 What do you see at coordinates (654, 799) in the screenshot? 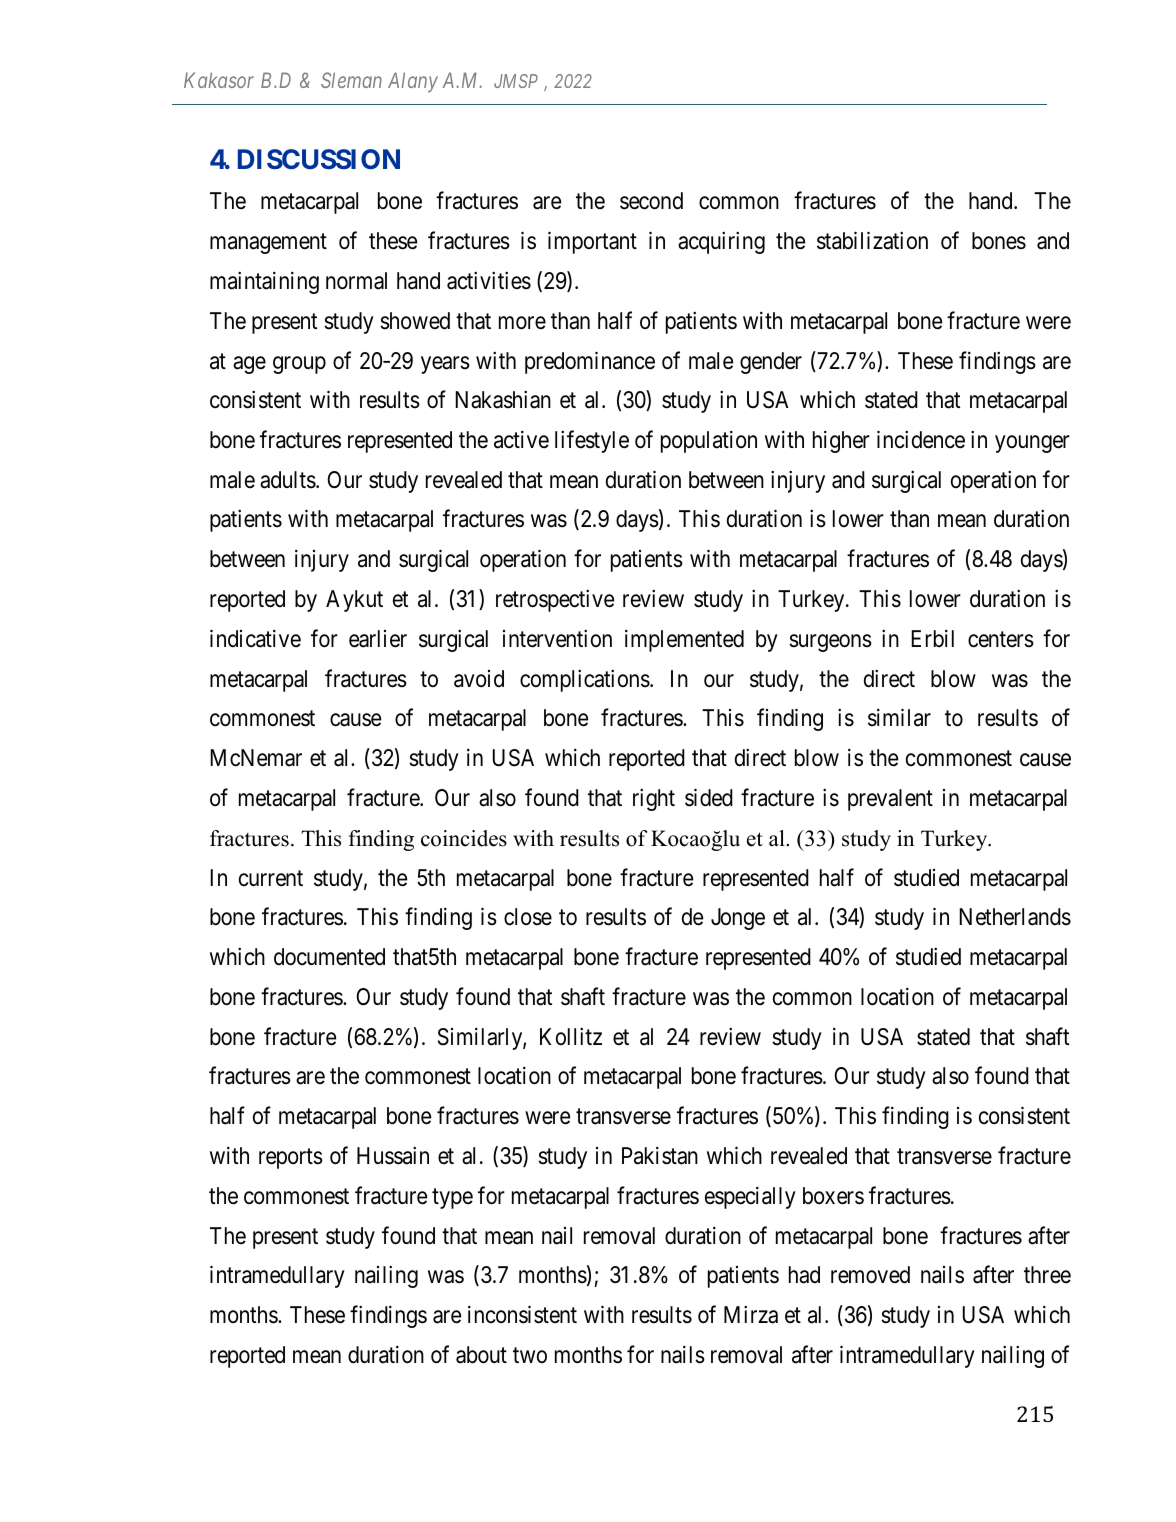
I see `right` at bounding box center [654, 799].
